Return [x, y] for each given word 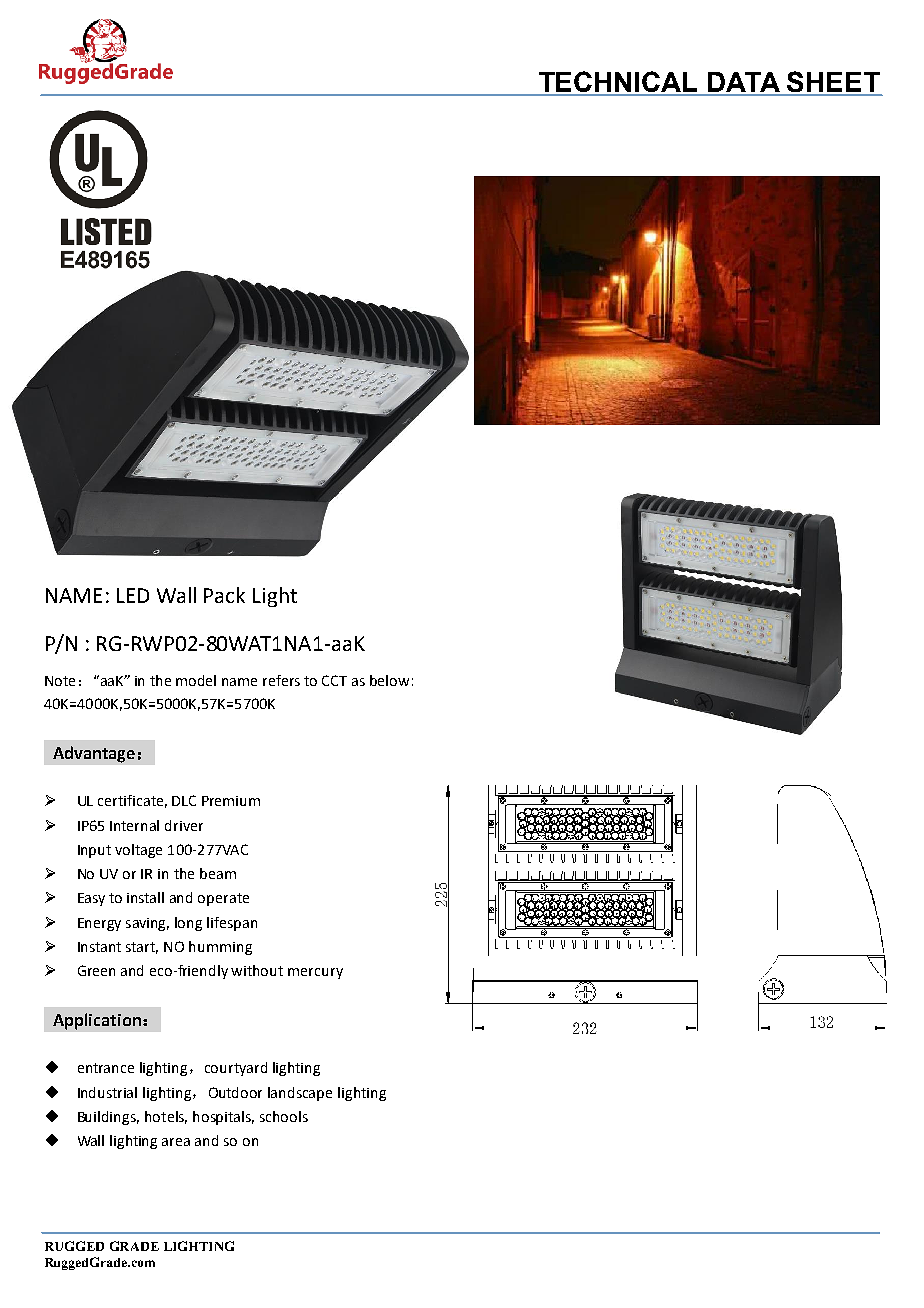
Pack [224, 595]
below [389, 680]
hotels [166, 1117]
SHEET [833, 83]
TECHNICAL [618, 83]
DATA [744, 83]
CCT [334, 680]
